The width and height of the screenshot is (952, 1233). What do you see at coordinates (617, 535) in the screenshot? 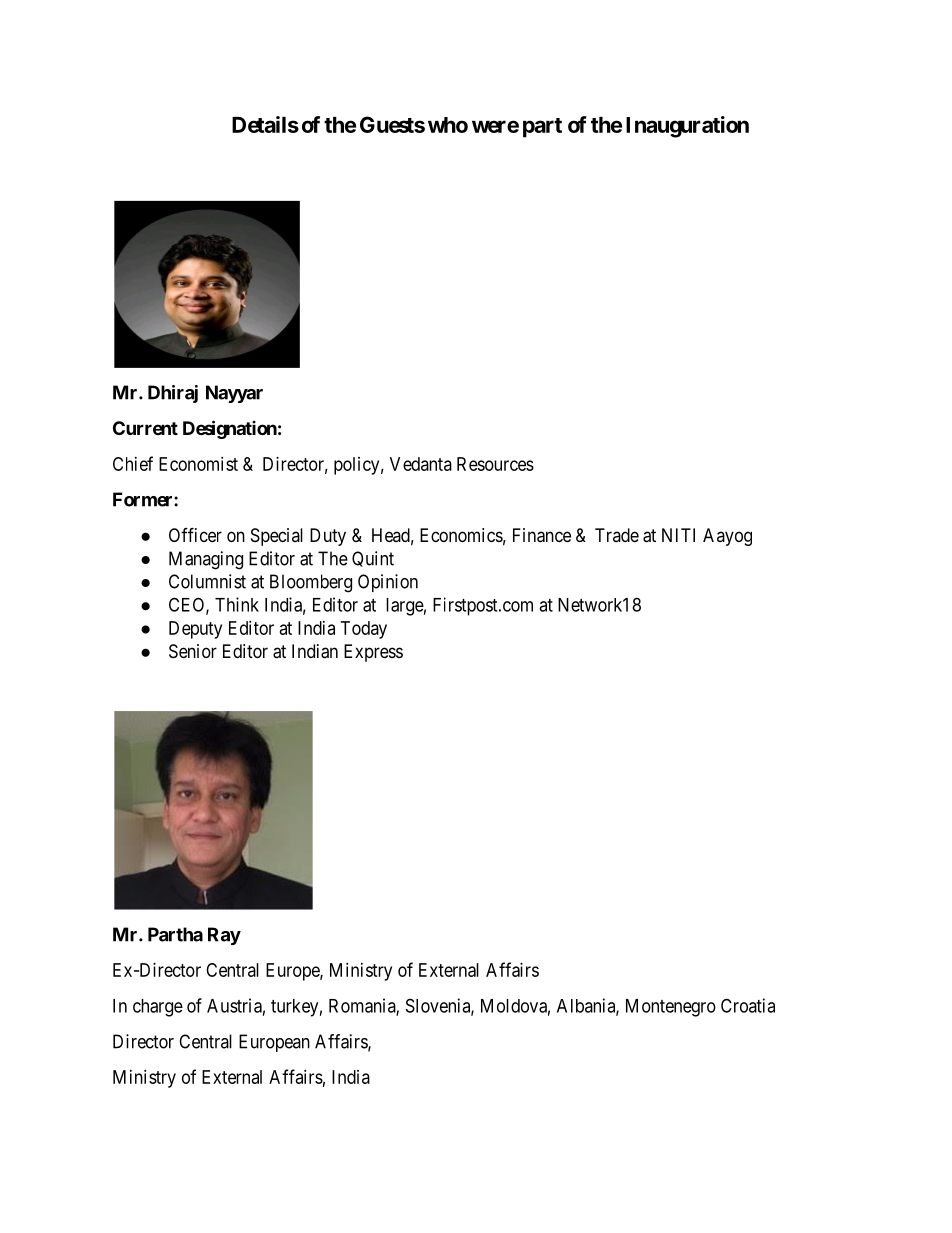
I see `Trade` at bounding box center [617, 535].
